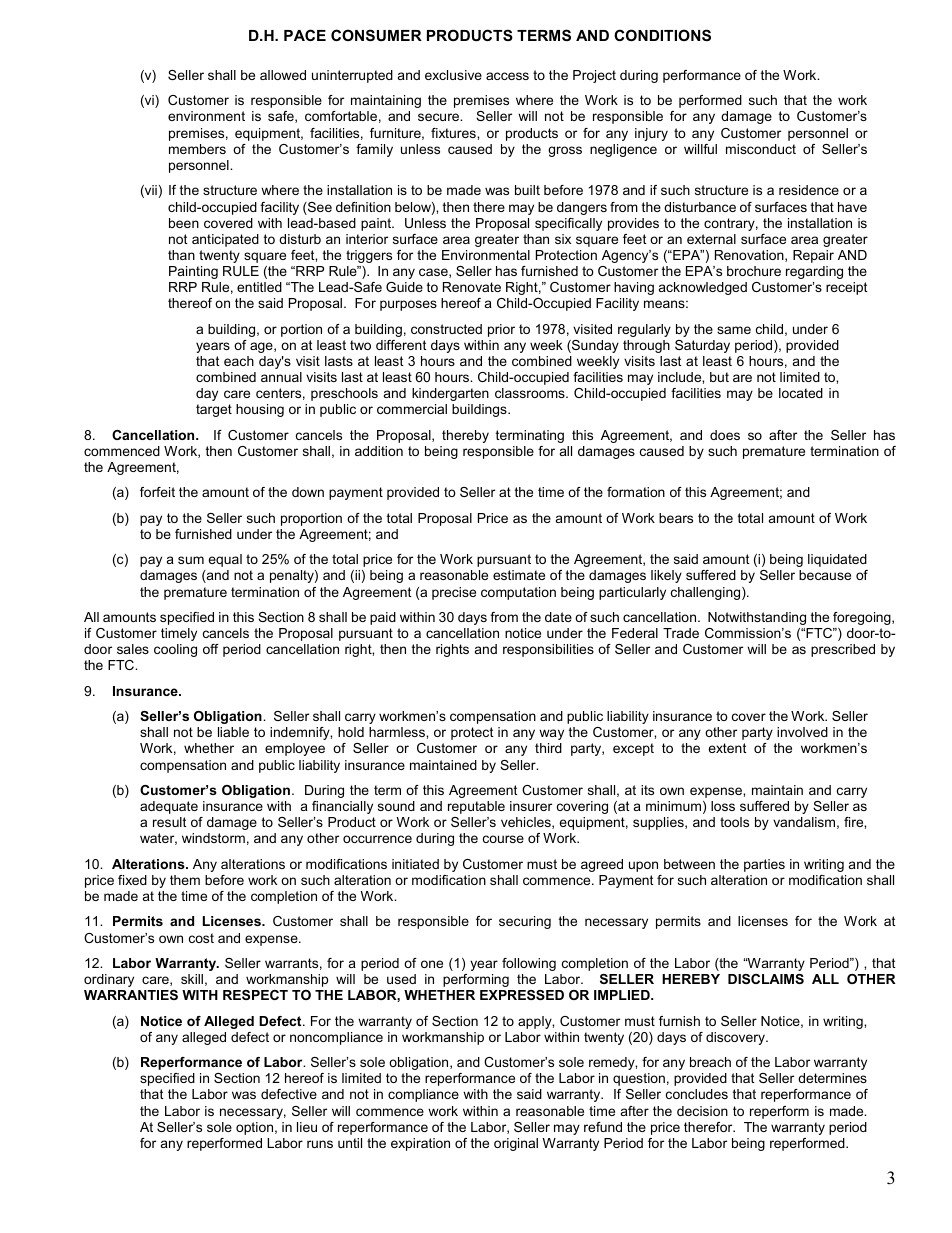  I want to click on allowed, so click(283, 75).
